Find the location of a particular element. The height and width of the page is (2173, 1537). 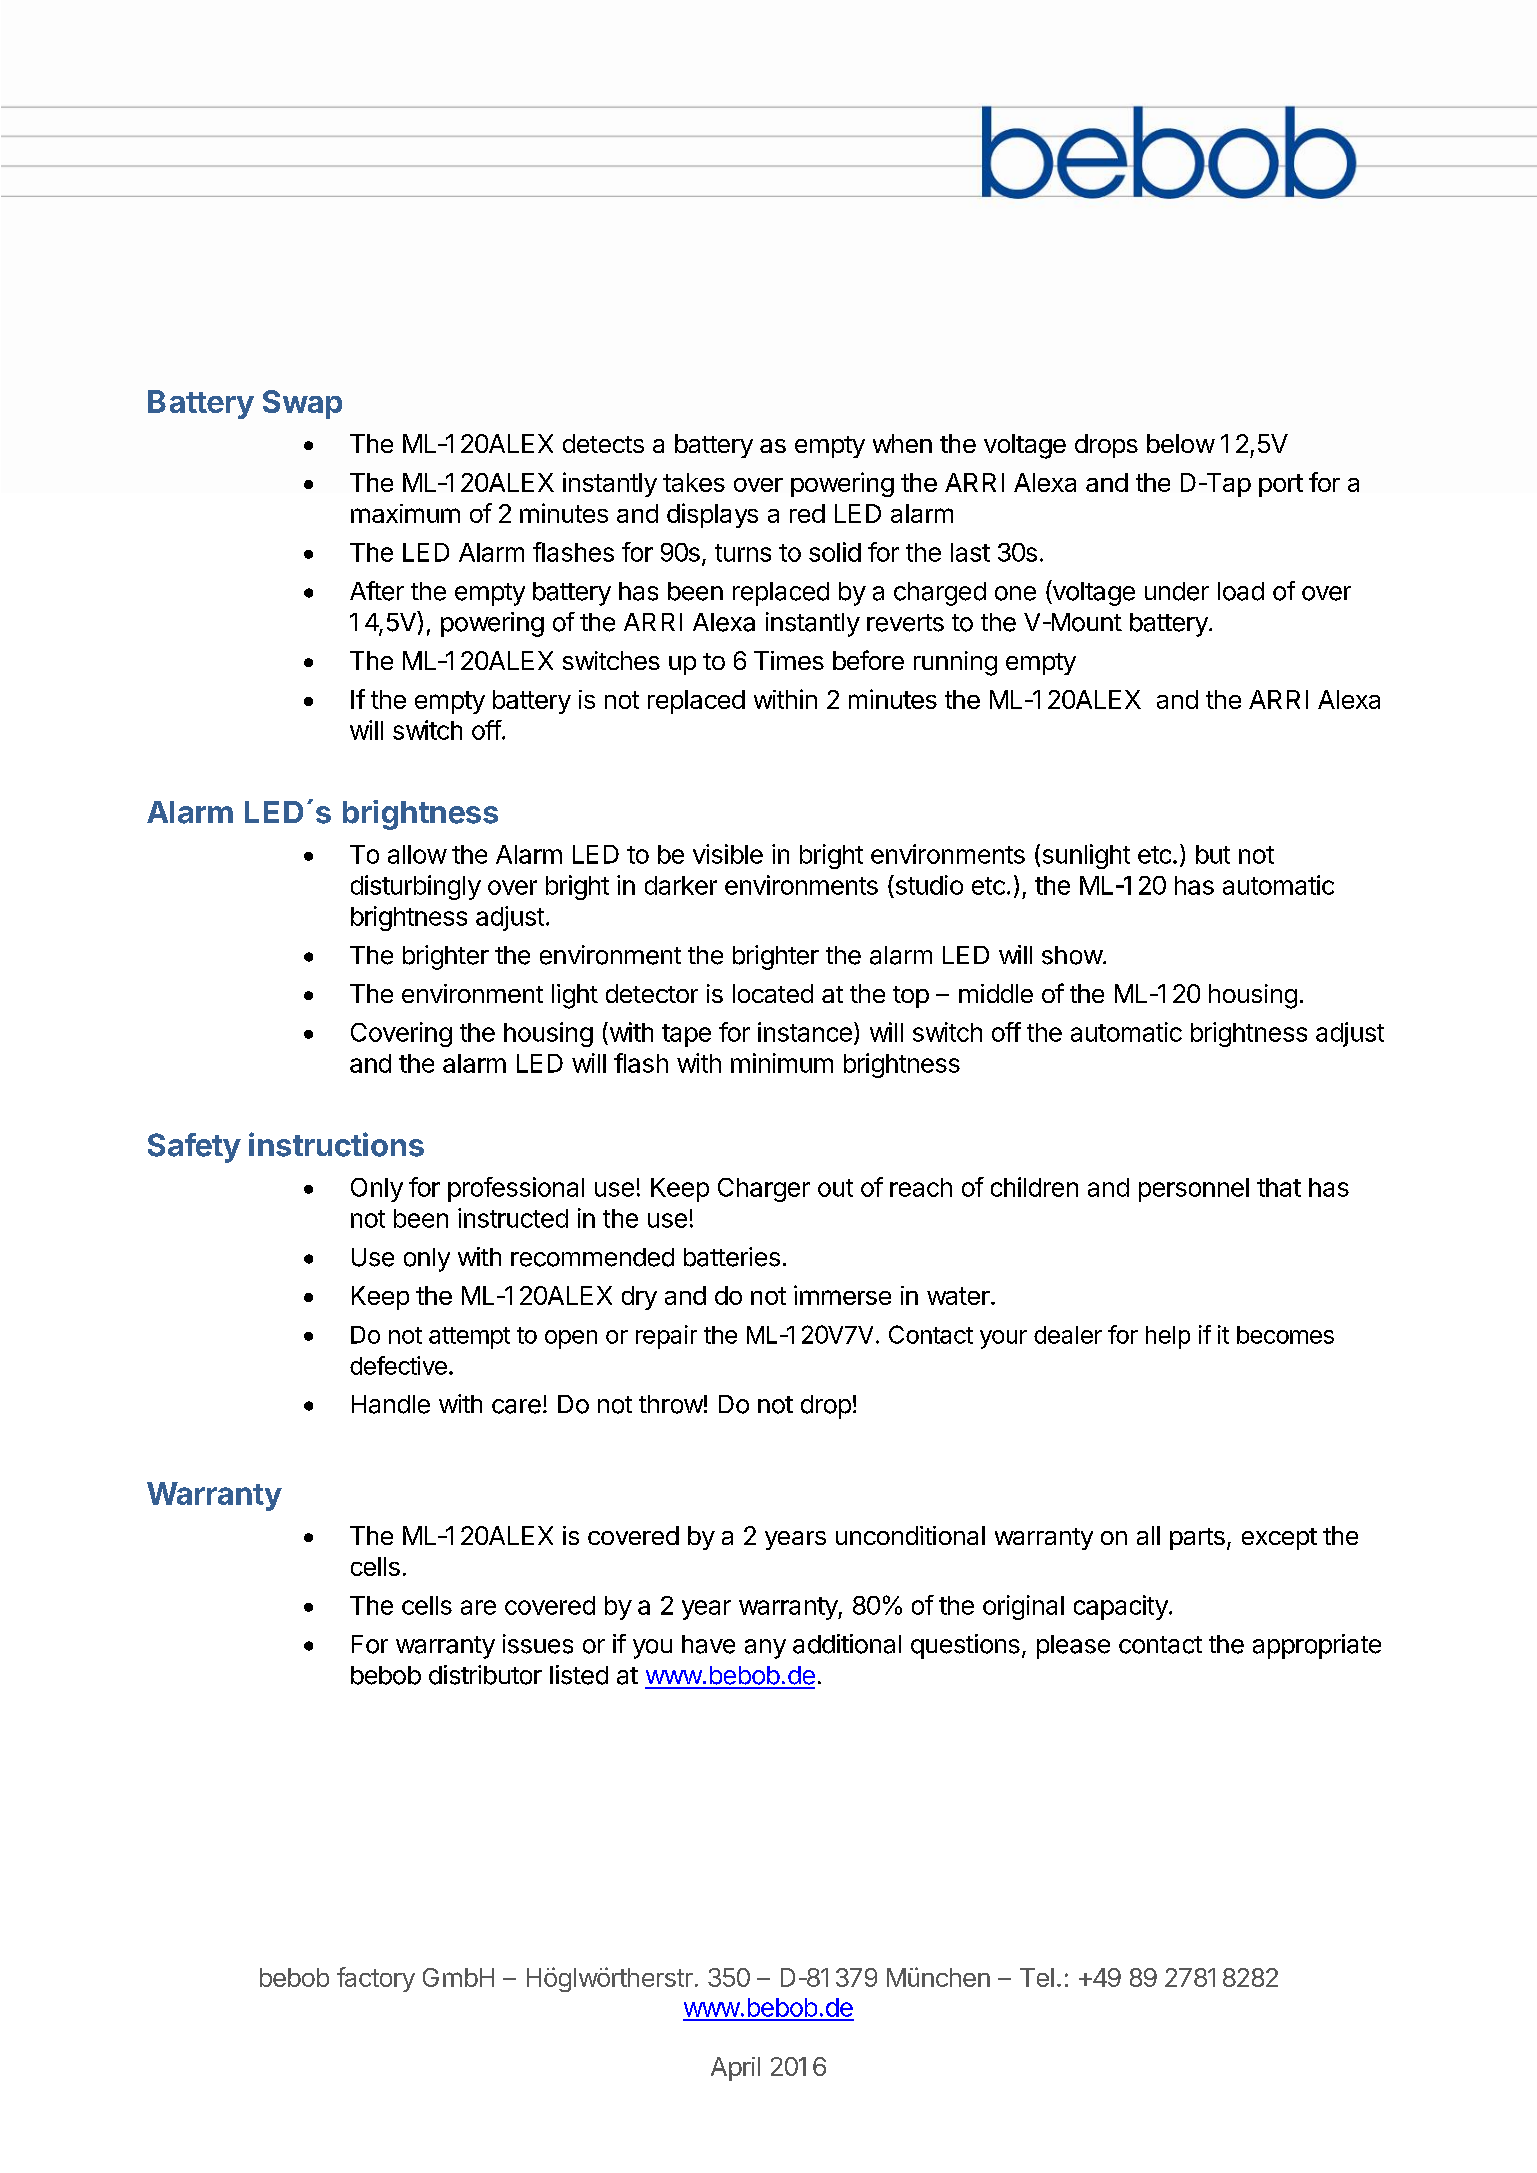

personnel is located at coordinates (1194, 1190).
